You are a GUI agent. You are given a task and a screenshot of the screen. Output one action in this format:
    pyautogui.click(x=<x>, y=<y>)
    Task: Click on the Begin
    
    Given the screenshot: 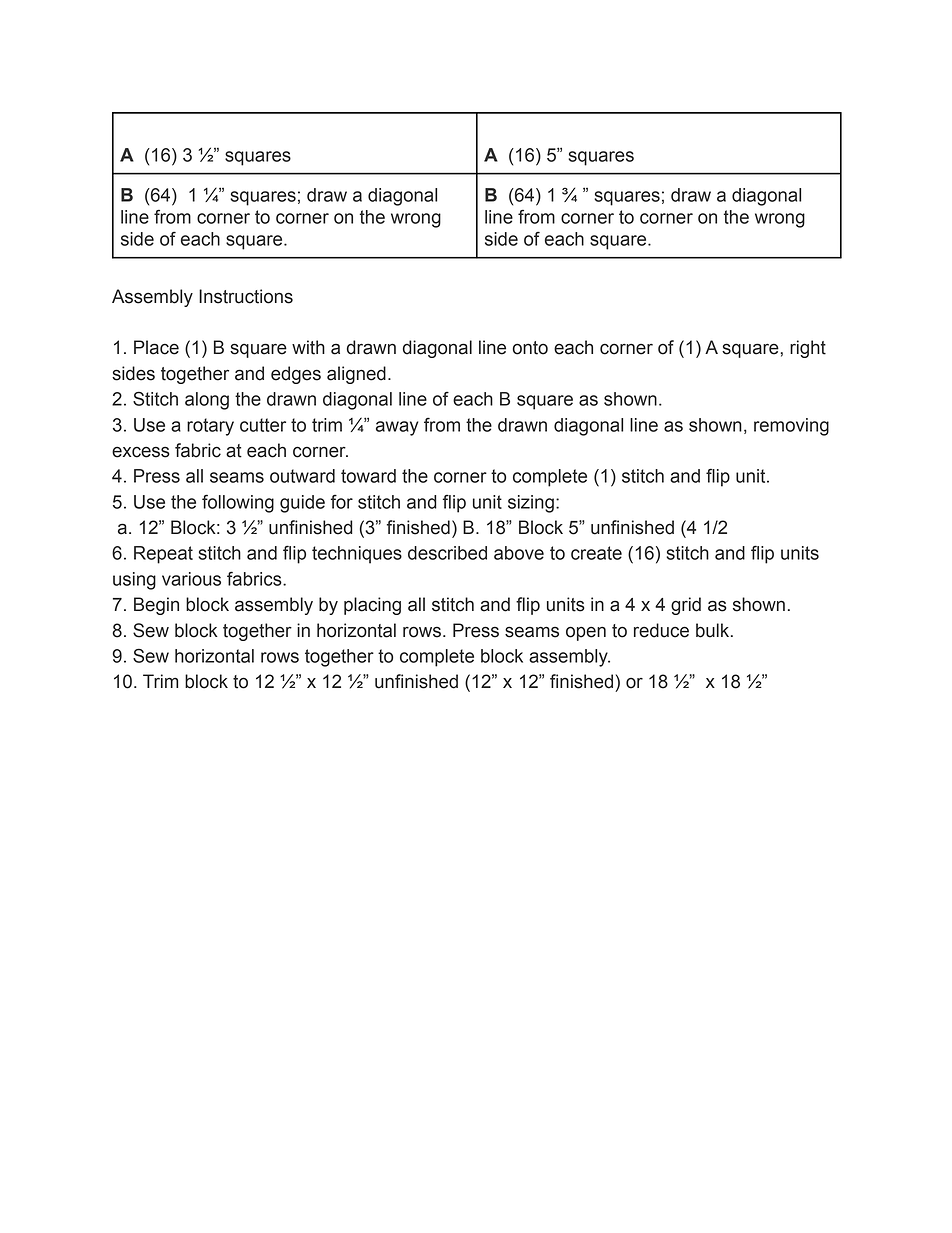 What is the action you would take?
    pyautogui.click(x=156, y=606)
